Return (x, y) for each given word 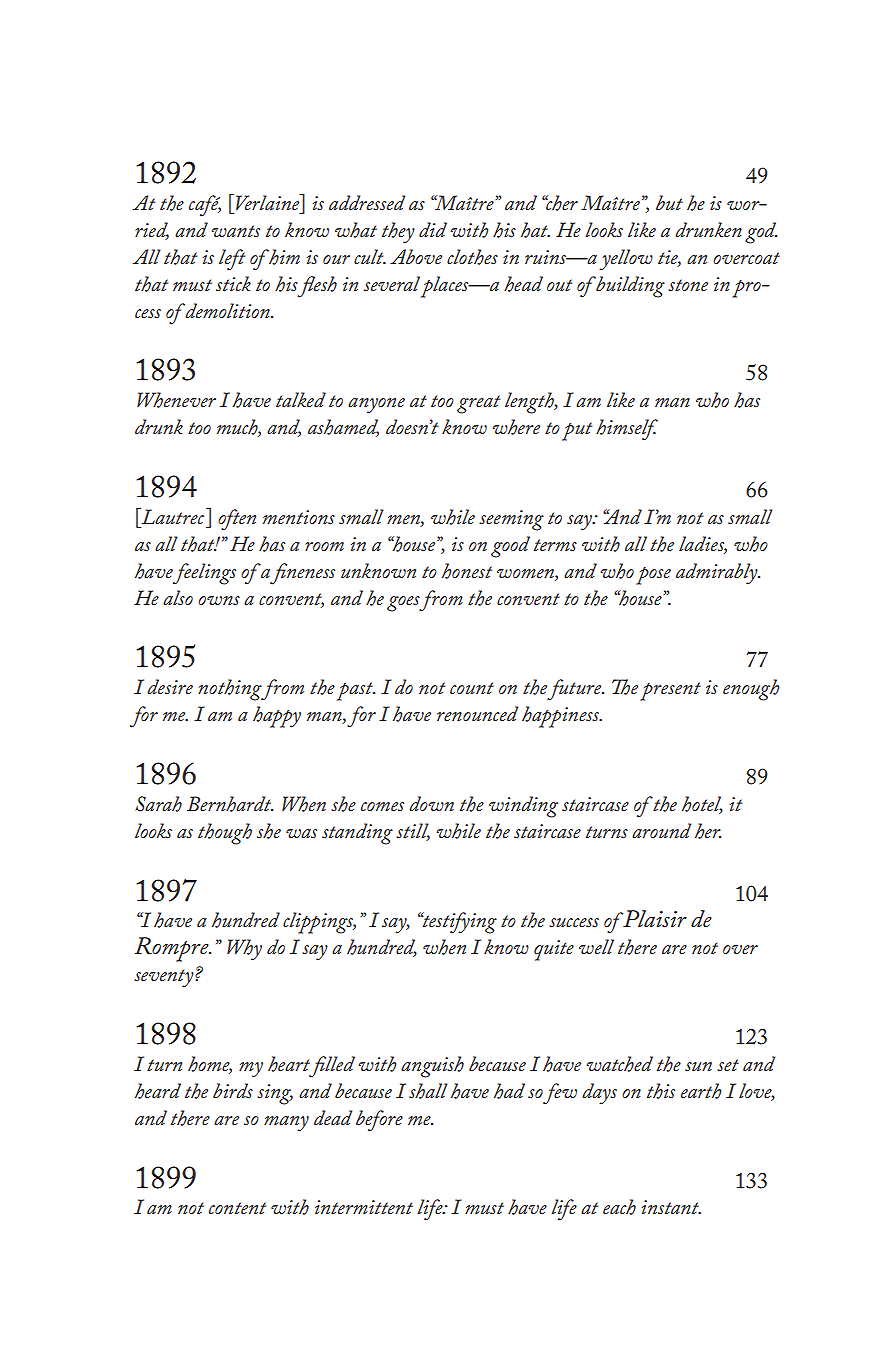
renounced (477, 713)
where (516, 427)
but (669, 202)
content (237, 1208)
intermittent (364, 1207)
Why (244, 950)
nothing (231, 690)
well (596, 946)
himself (627, 430)
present (670, 691)
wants (236, 231)
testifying (458, 923)
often (237, 520)
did (433, 229)
